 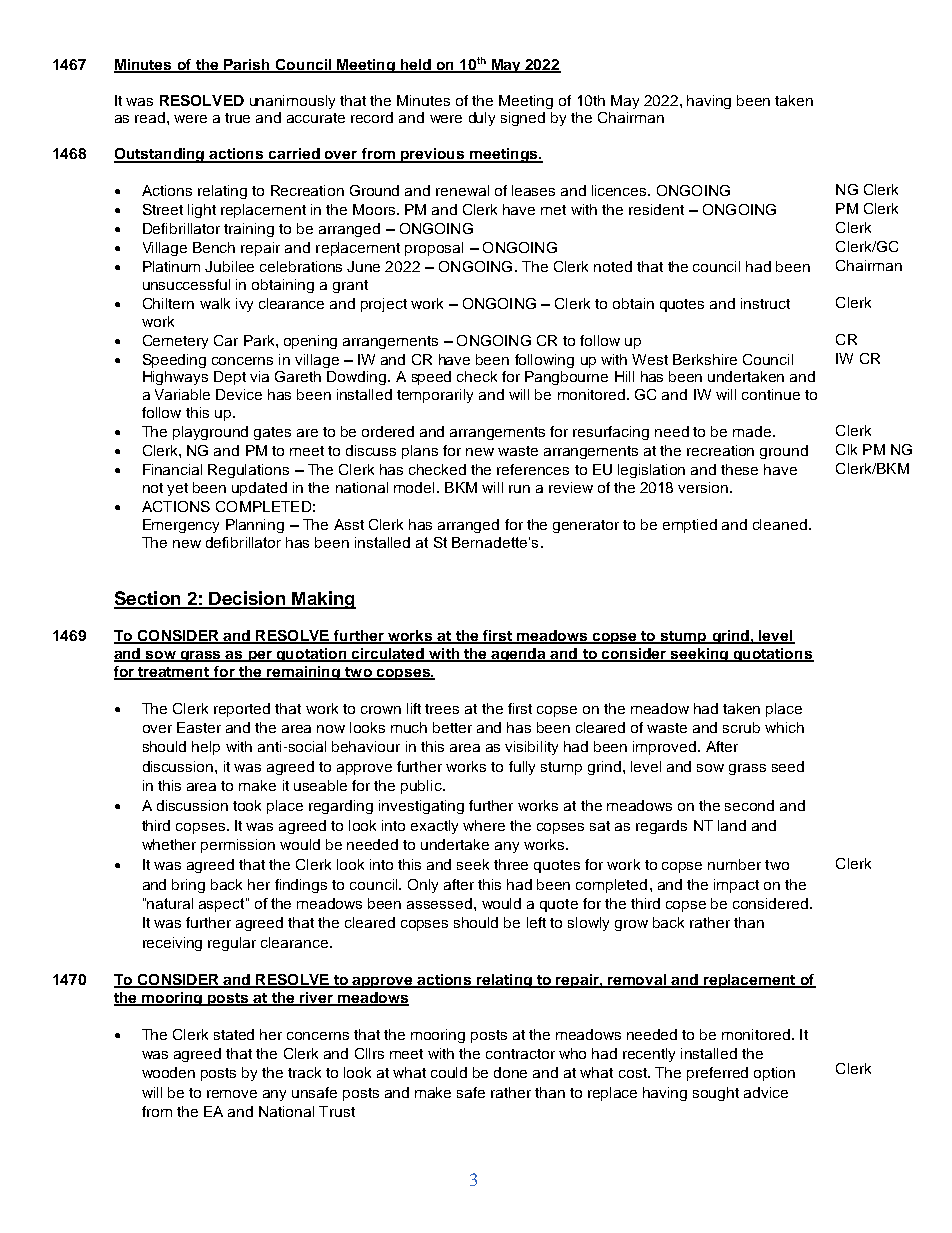 What do you see at coordinates (239, 394) in the screenshot?
I see `Device` at bounding box center [239, 394].
